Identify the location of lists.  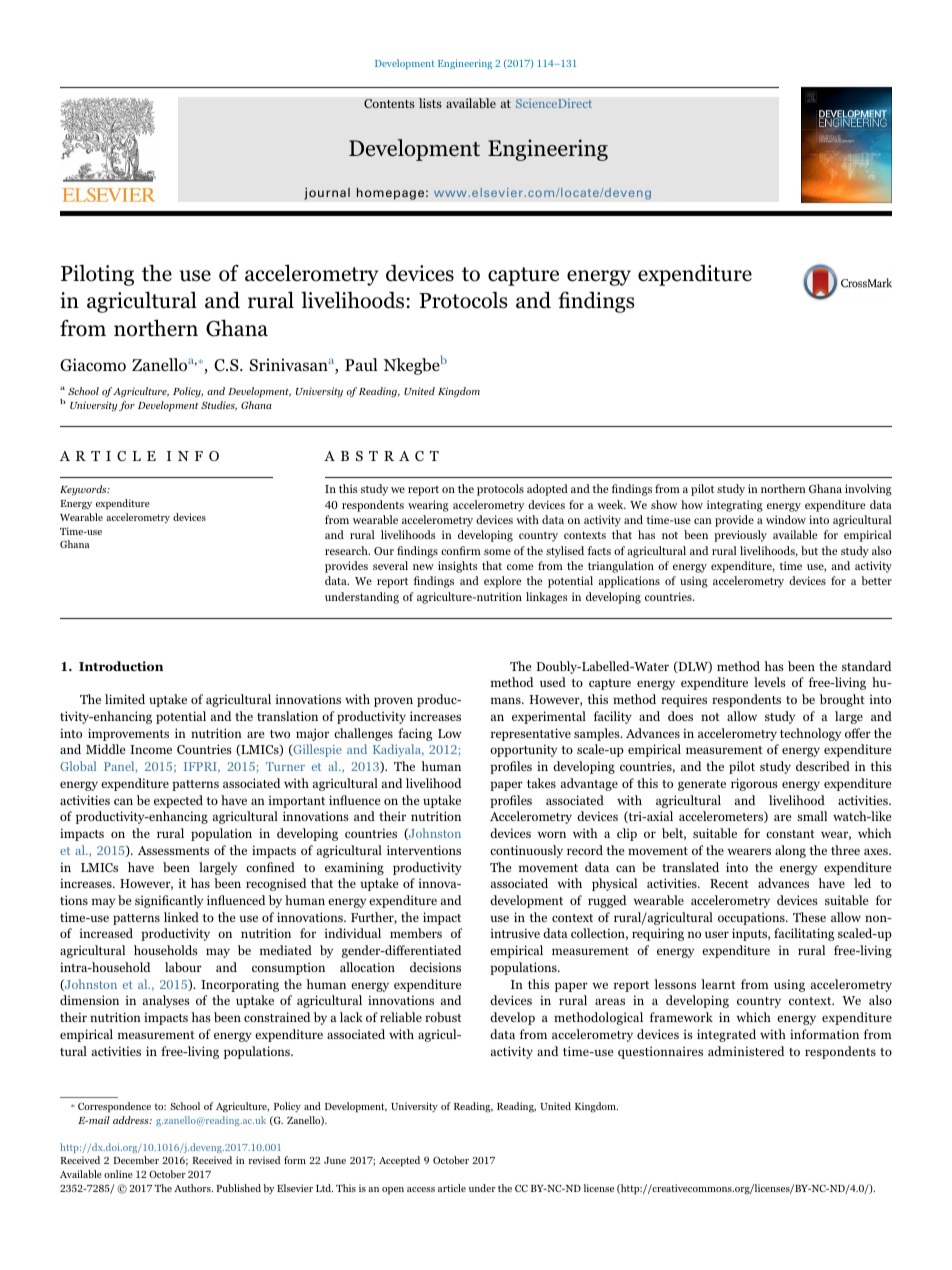
(430, 103).
